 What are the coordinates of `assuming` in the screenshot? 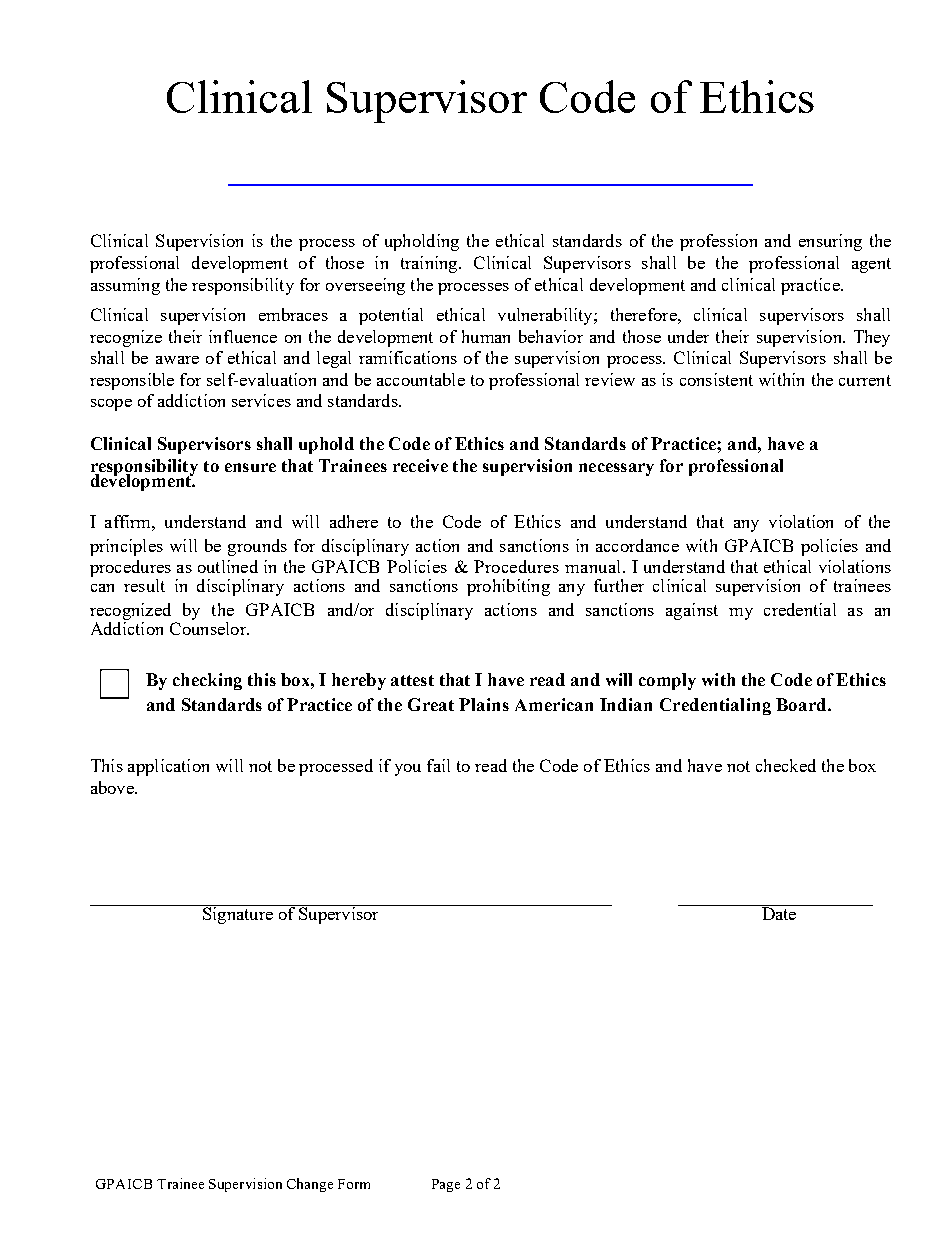 It's located at (125, 286).
